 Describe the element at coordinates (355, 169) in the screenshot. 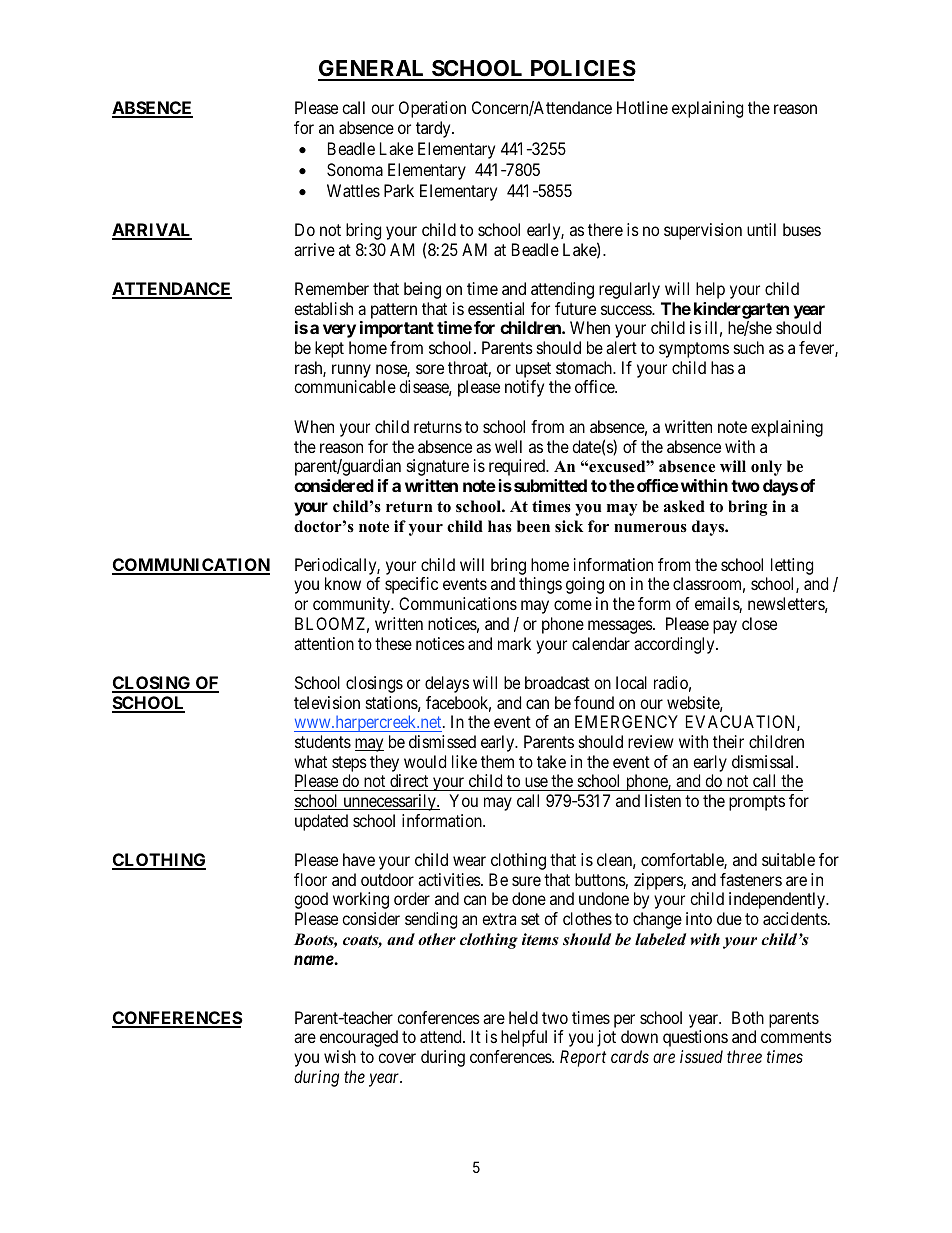

I see `Sonoma` at that location.
